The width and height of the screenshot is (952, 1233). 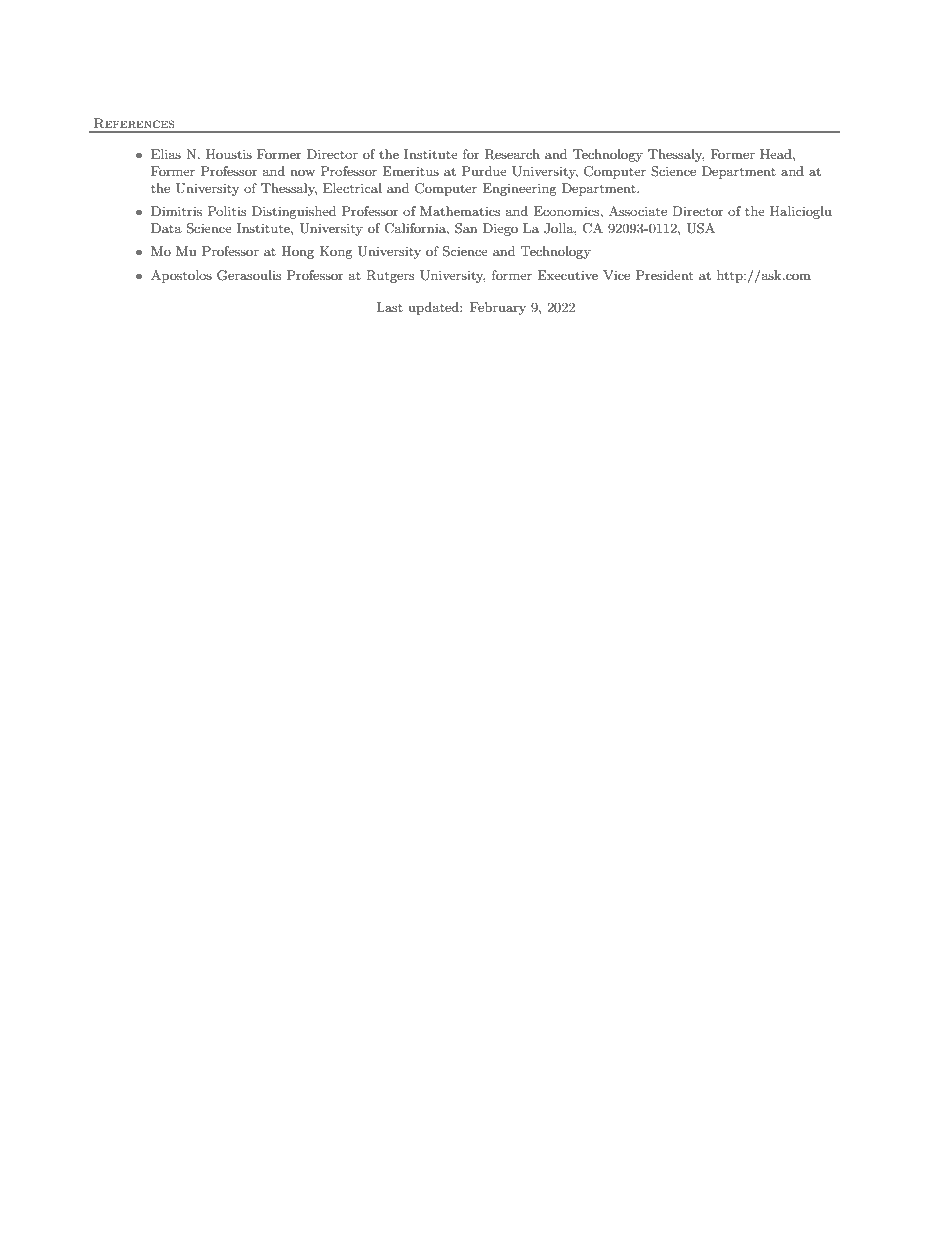 I want to click on Distinguished, so click(x=294, y=212).
